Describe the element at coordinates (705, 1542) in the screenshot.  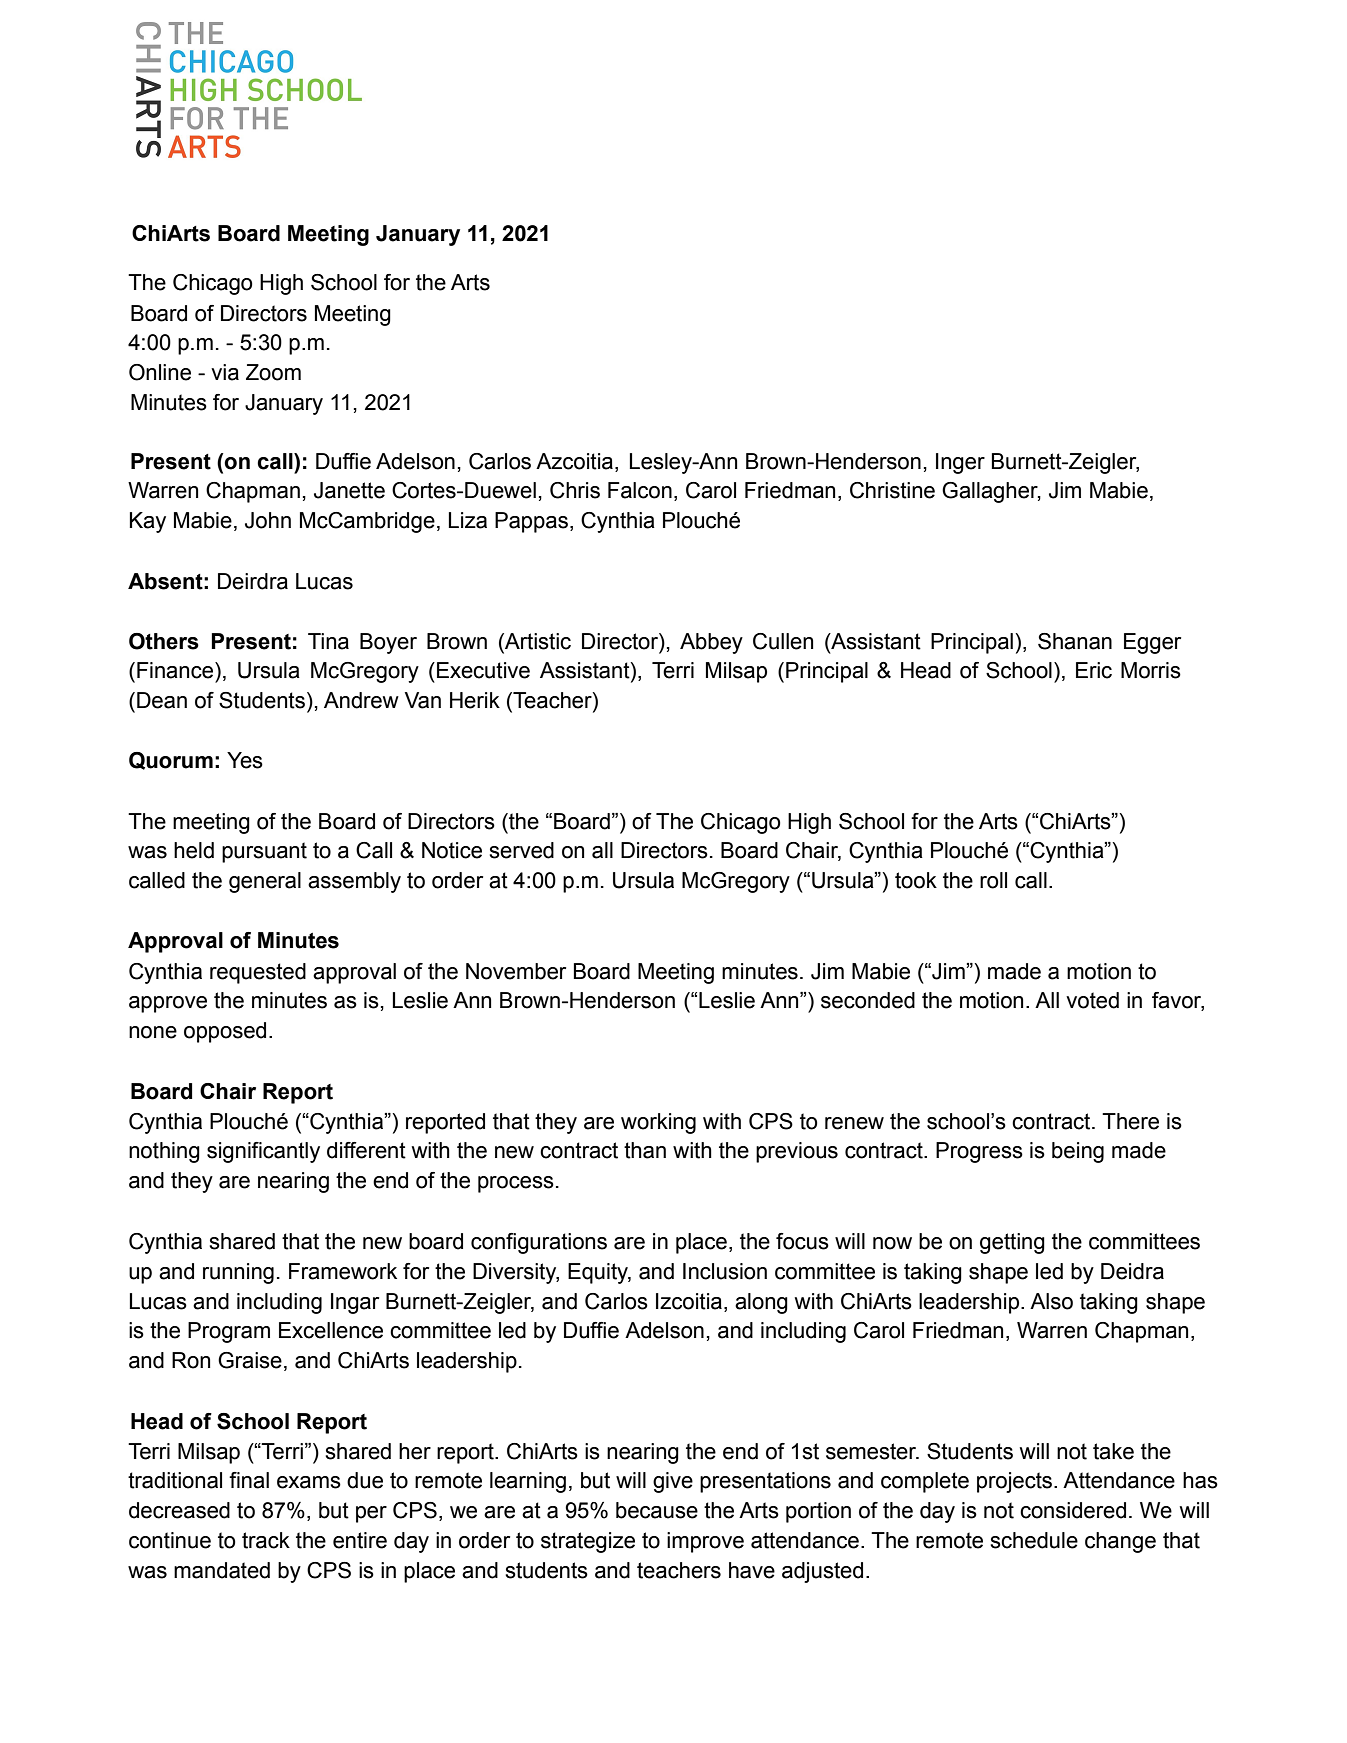
I see `improve` at that location.
